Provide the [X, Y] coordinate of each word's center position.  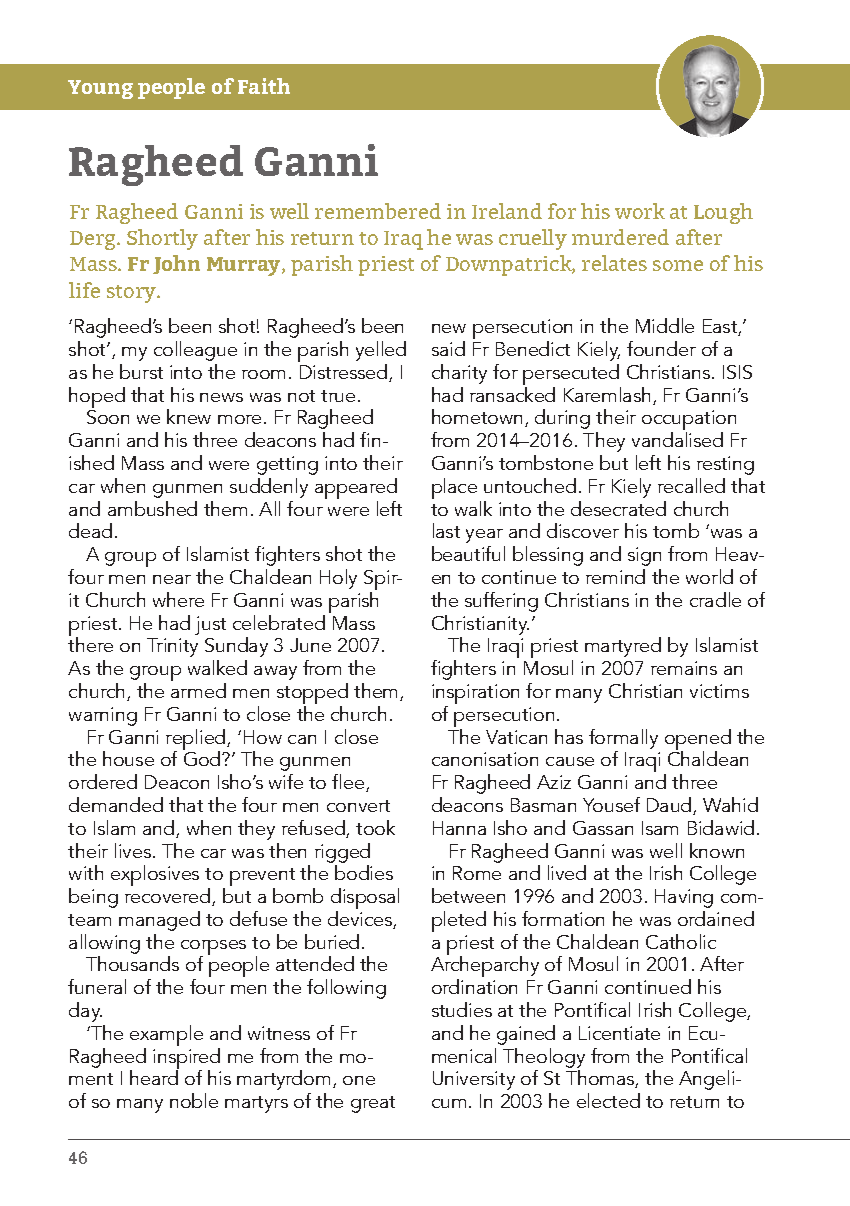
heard [154, 1077]
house [128, 758]
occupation [689, 421]
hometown [477, 416]
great [373, 1104]
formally [623, 739]
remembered [378, 211]
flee [349, 783]
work [640, 211]
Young [100, 89]
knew [189, 416]
